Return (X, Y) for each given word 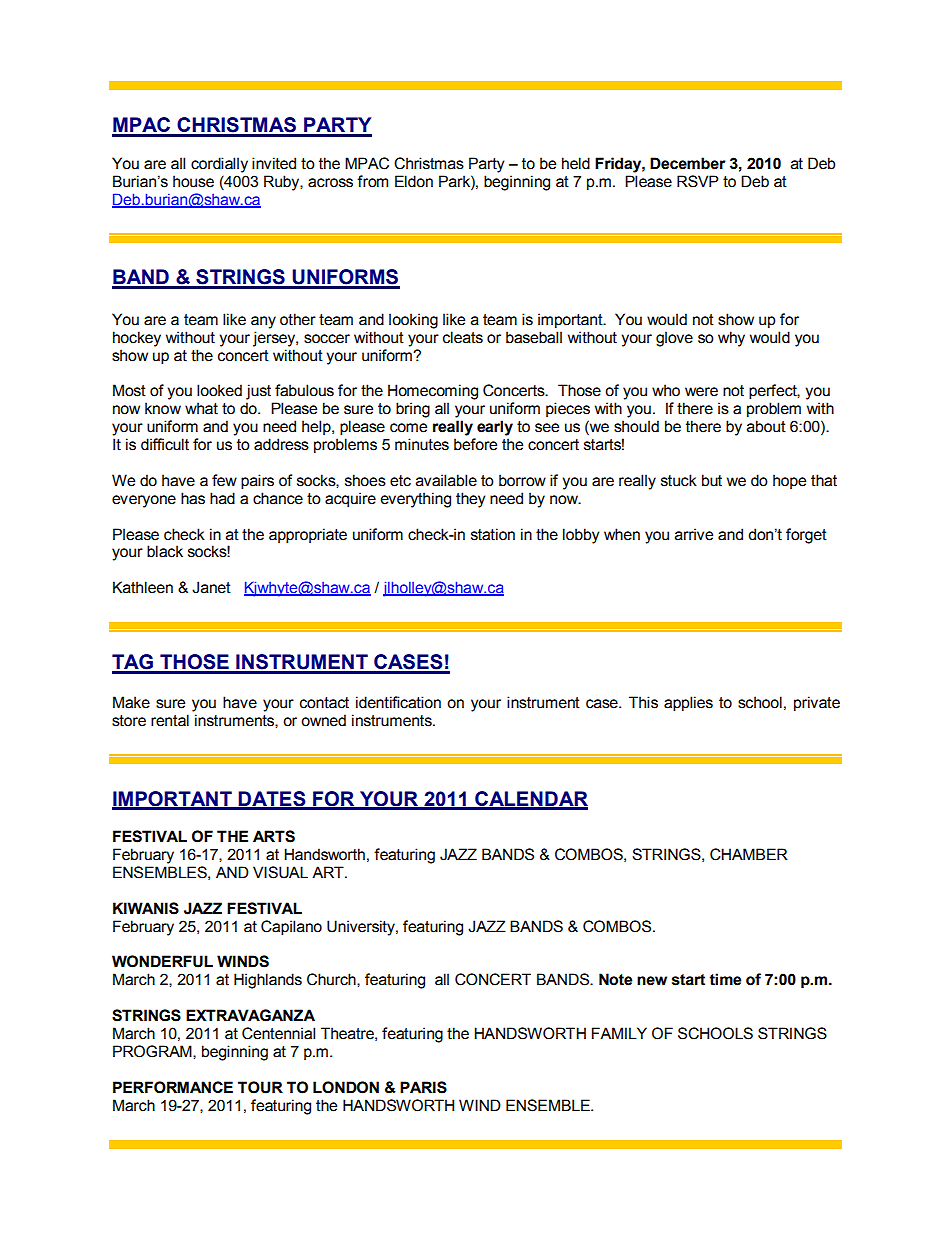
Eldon (414, 181)
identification (398, 702)
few (224, 480)
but (712, 480)
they (470, 500)
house (193, 181)
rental (170, 720)
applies (688, 704)
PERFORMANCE (173, 1087)
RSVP (697, 181)
